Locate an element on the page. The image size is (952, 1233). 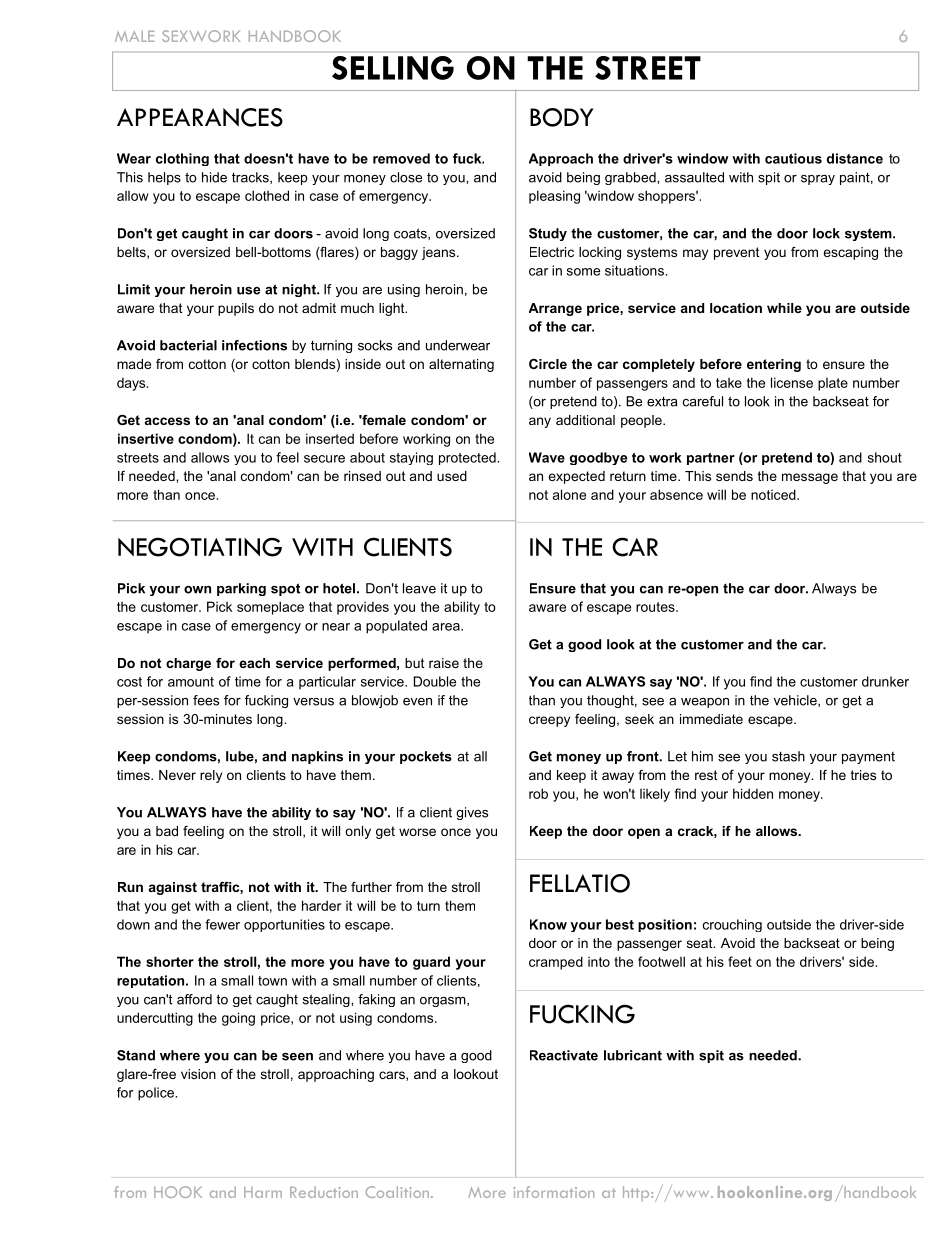
while is located at coordinates (784, 308).
